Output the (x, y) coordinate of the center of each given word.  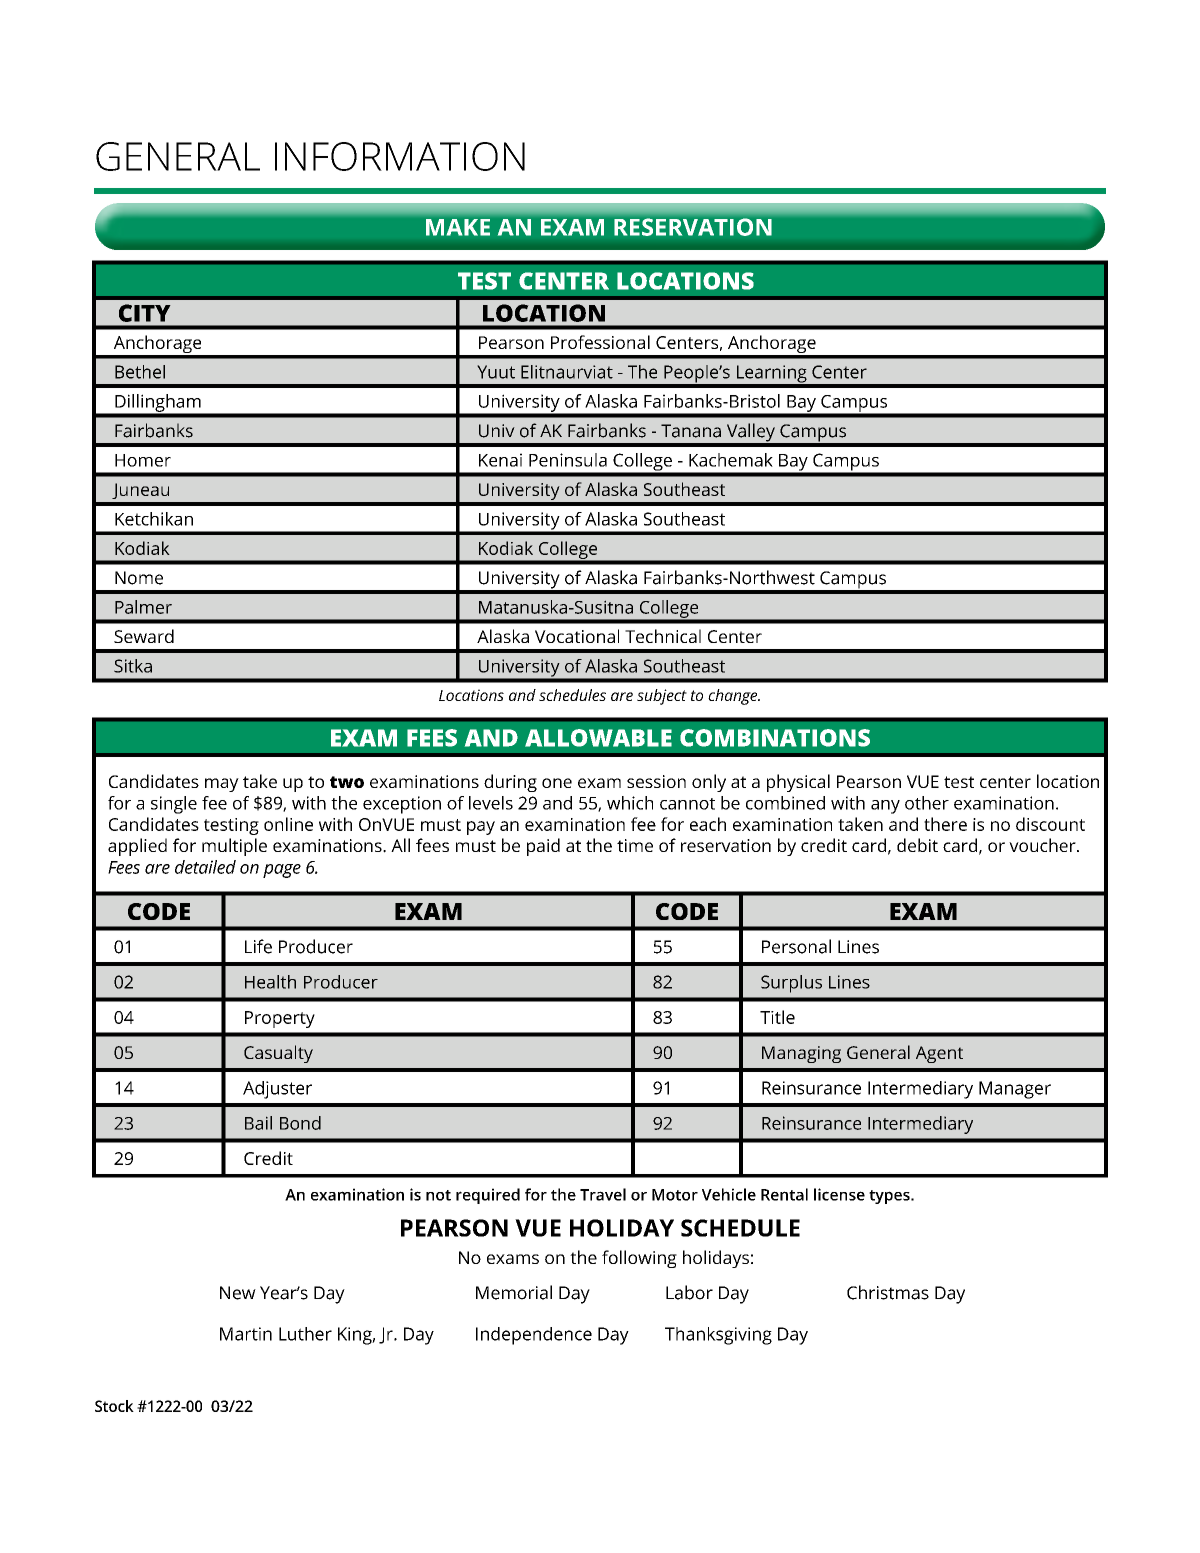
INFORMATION (400, 156)
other (927, 803)
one (557, 783)
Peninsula (568, 460)
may (222, 785)
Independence (534, 1336)
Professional (600, 342)
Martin (246, 1334)
